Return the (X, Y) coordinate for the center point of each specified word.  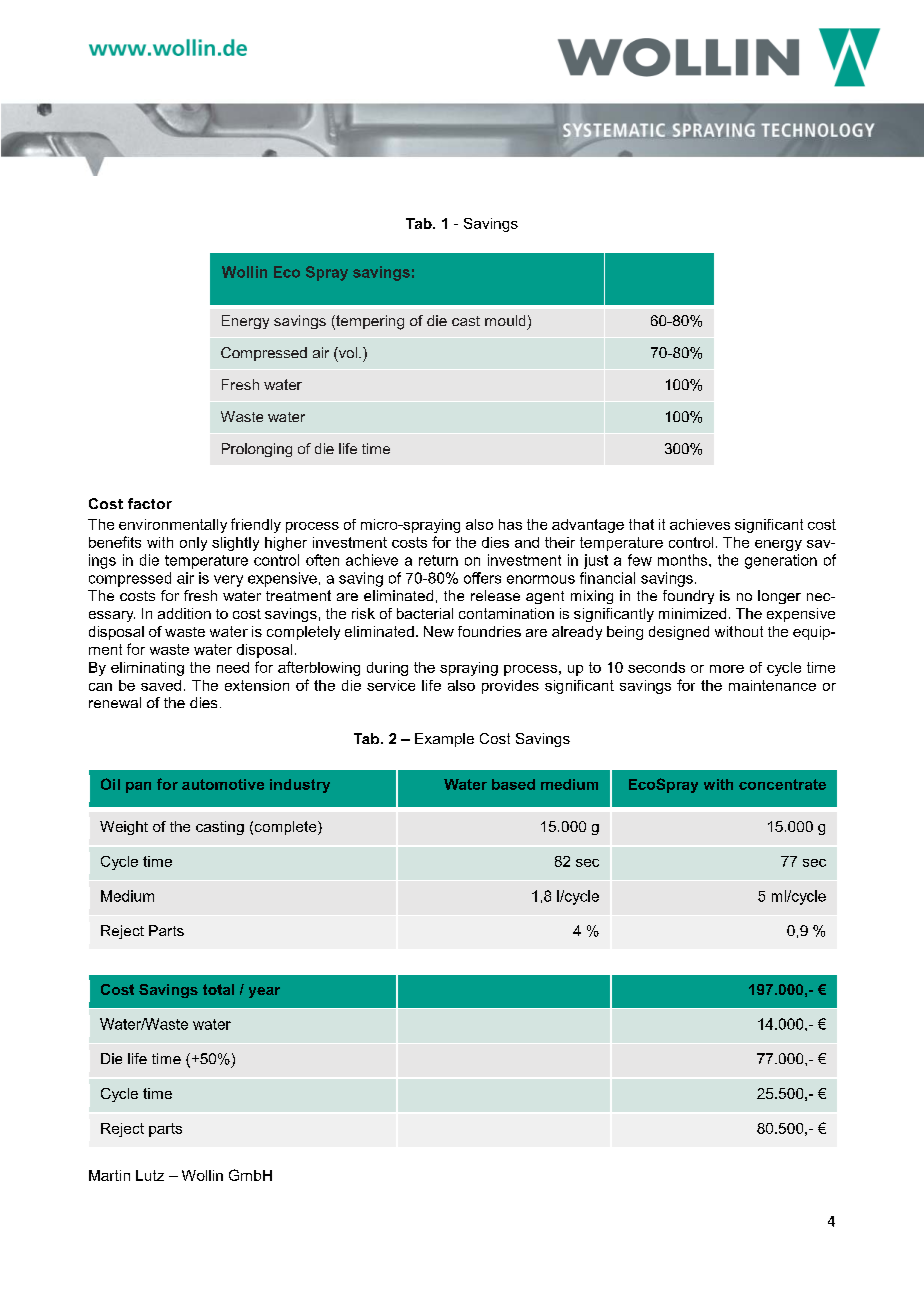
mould (505, 320)
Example (444, 740)
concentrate (782, 784)
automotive (223, 784)
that (641, 524)
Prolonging (257, 450)
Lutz (150, 1175)
